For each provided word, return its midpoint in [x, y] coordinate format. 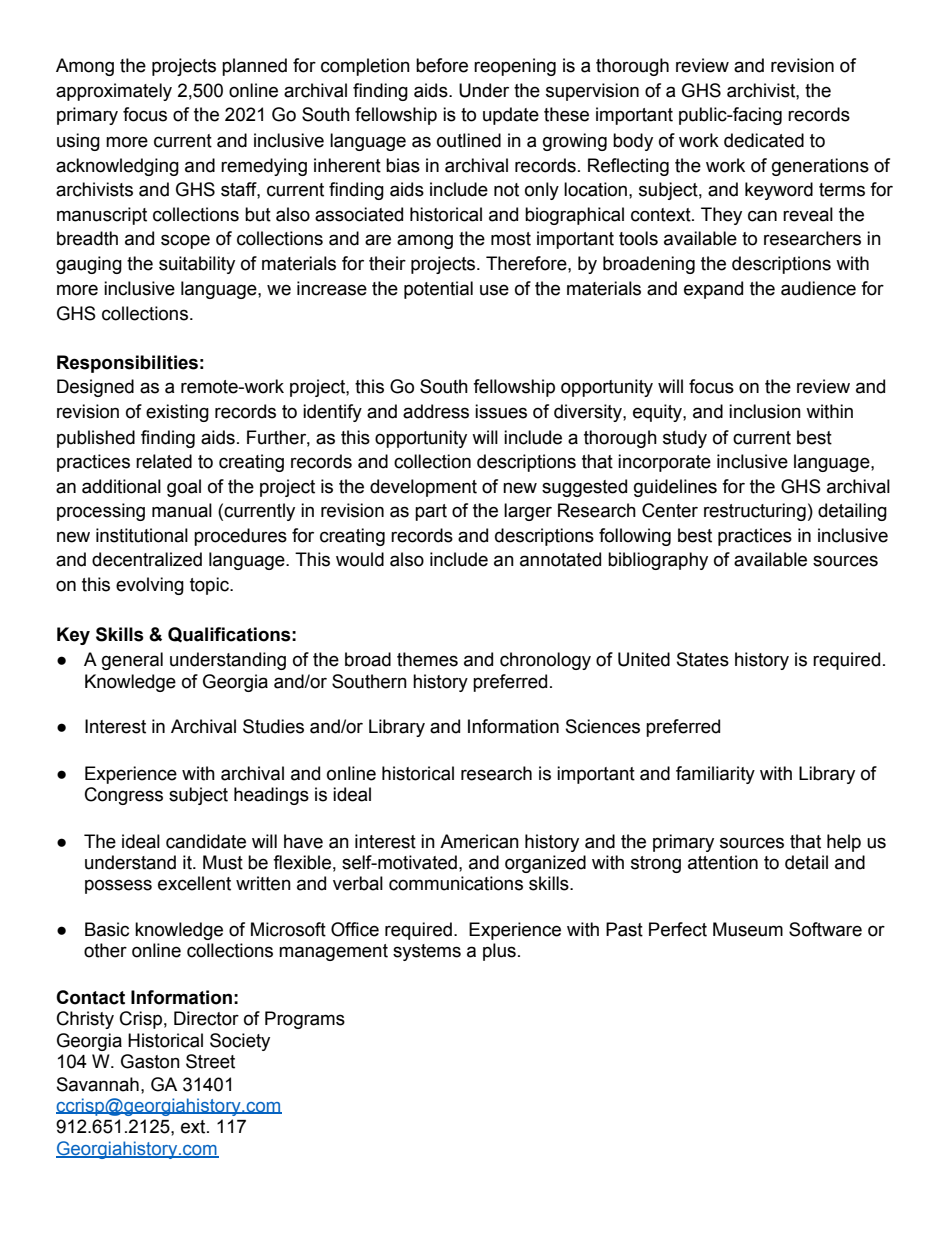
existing [177, 413]
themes [427, 659]
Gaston [150, 1061]
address [436, 411]
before [442, 65]
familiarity [715, 775]
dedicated [764, 140]
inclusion [765, 411]
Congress [124, 796]
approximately [114, 92]
